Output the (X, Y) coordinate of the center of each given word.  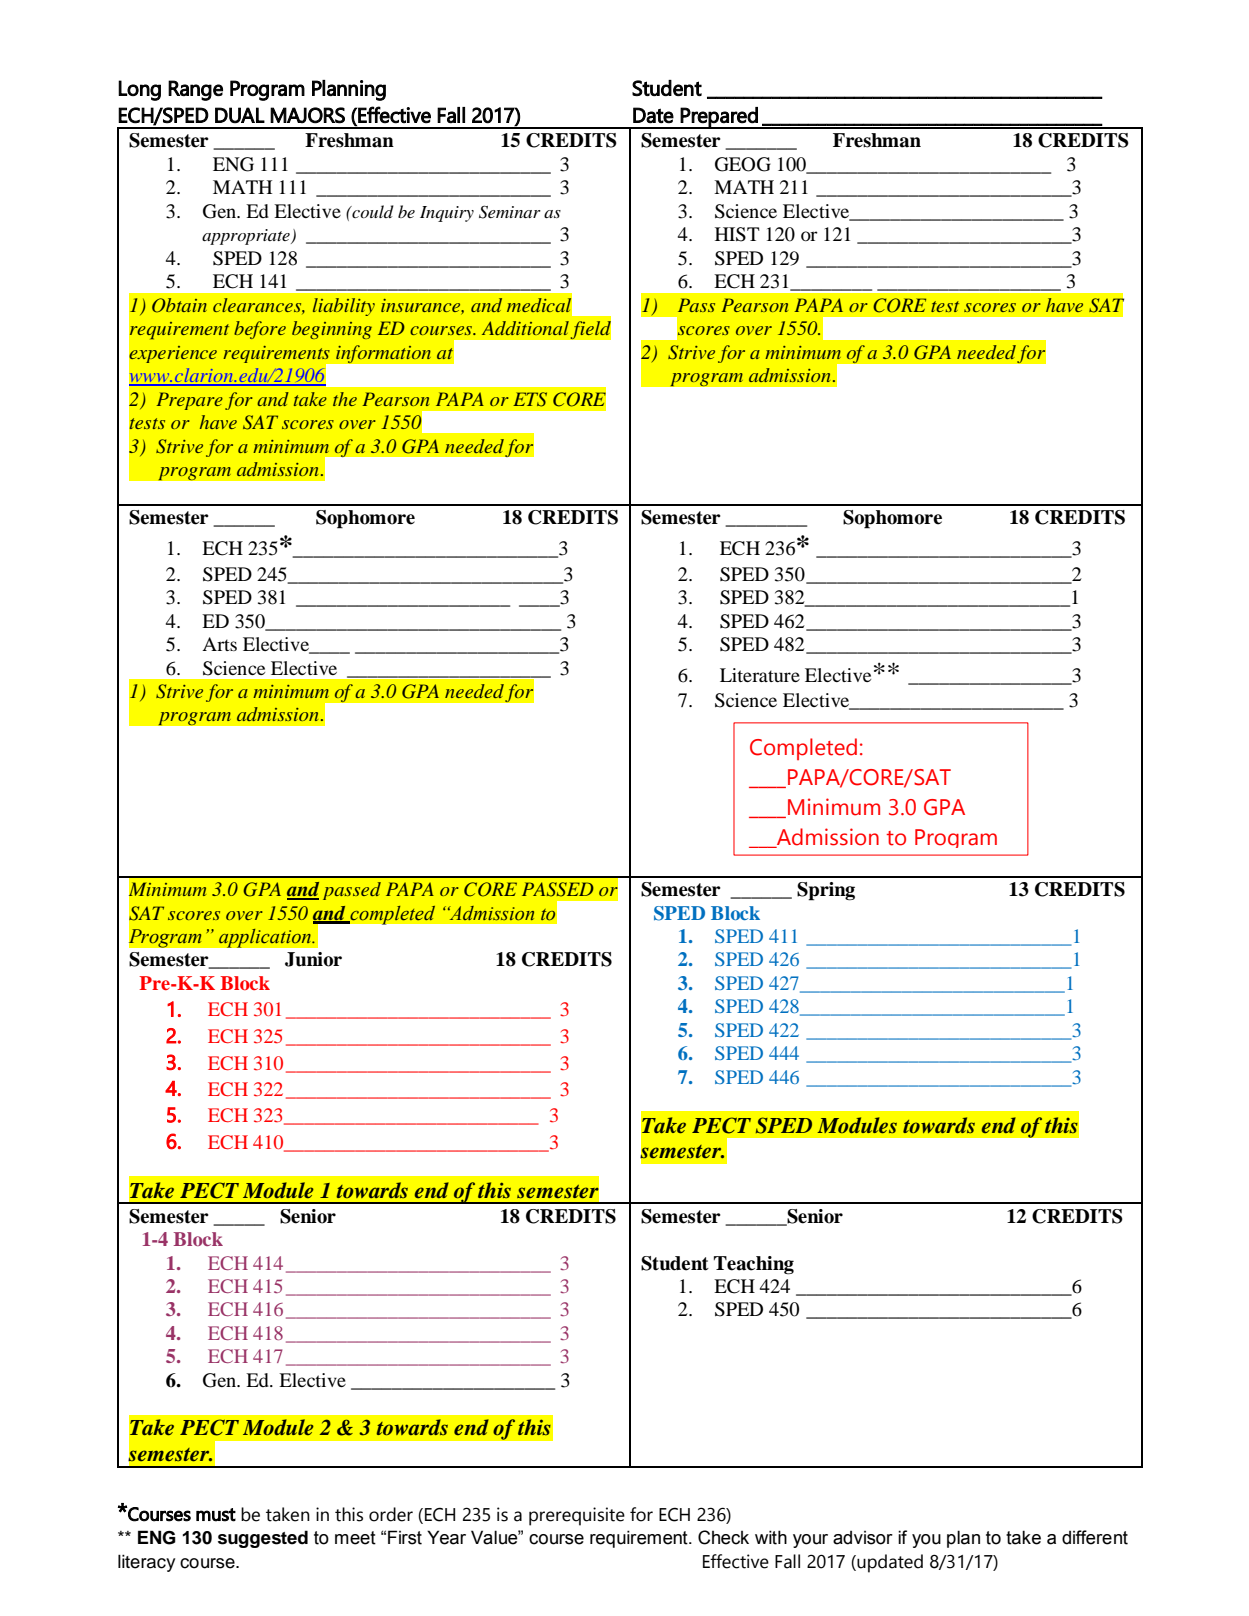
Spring (826, 891)
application (265, 938)
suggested (263, 1539)
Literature (760, 675)
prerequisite (577, 1516)
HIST (737, 234)
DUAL (240, 115)
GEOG (743, 164)
